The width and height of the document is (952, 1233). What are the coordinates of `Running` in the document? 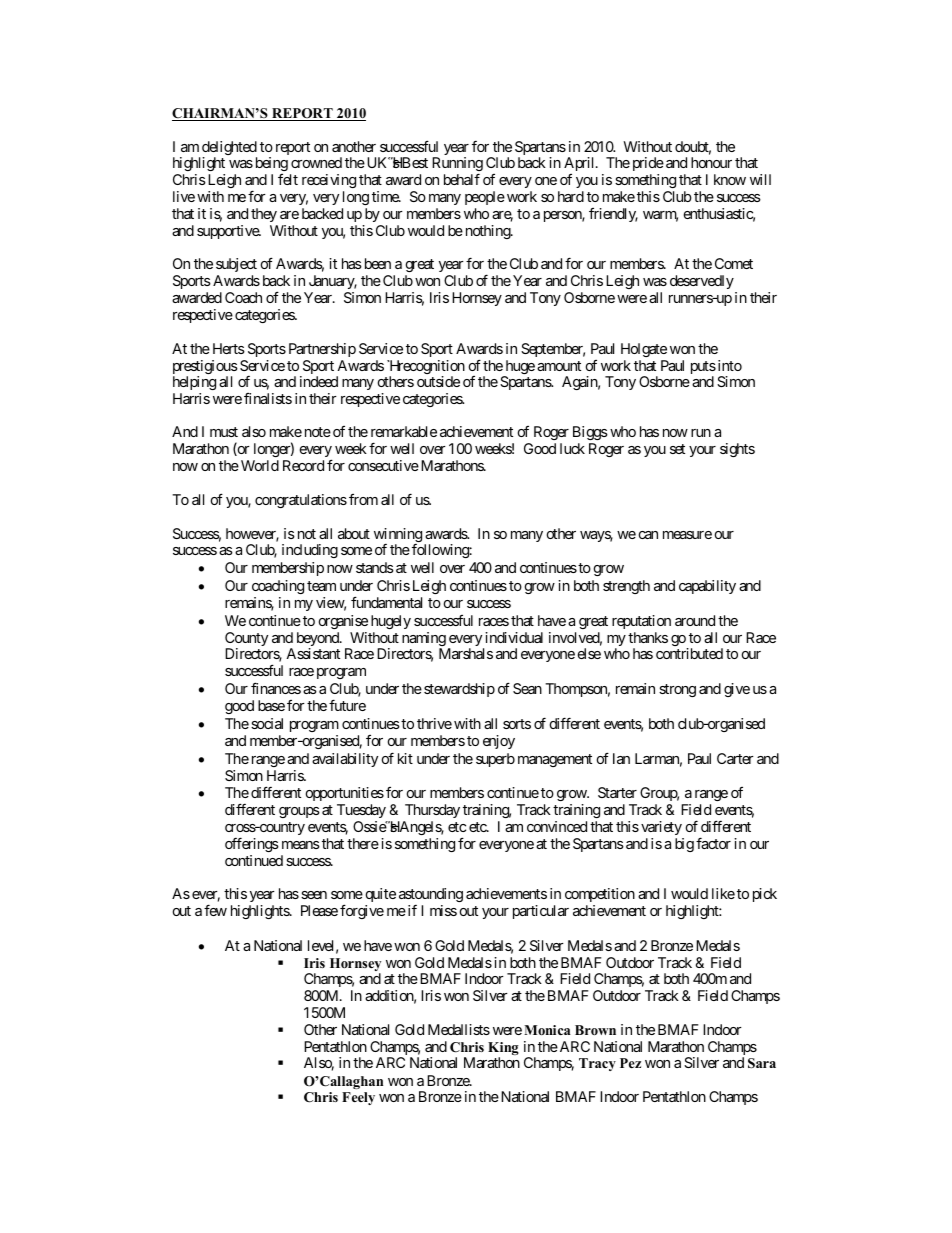 It's located at (457, 166).
